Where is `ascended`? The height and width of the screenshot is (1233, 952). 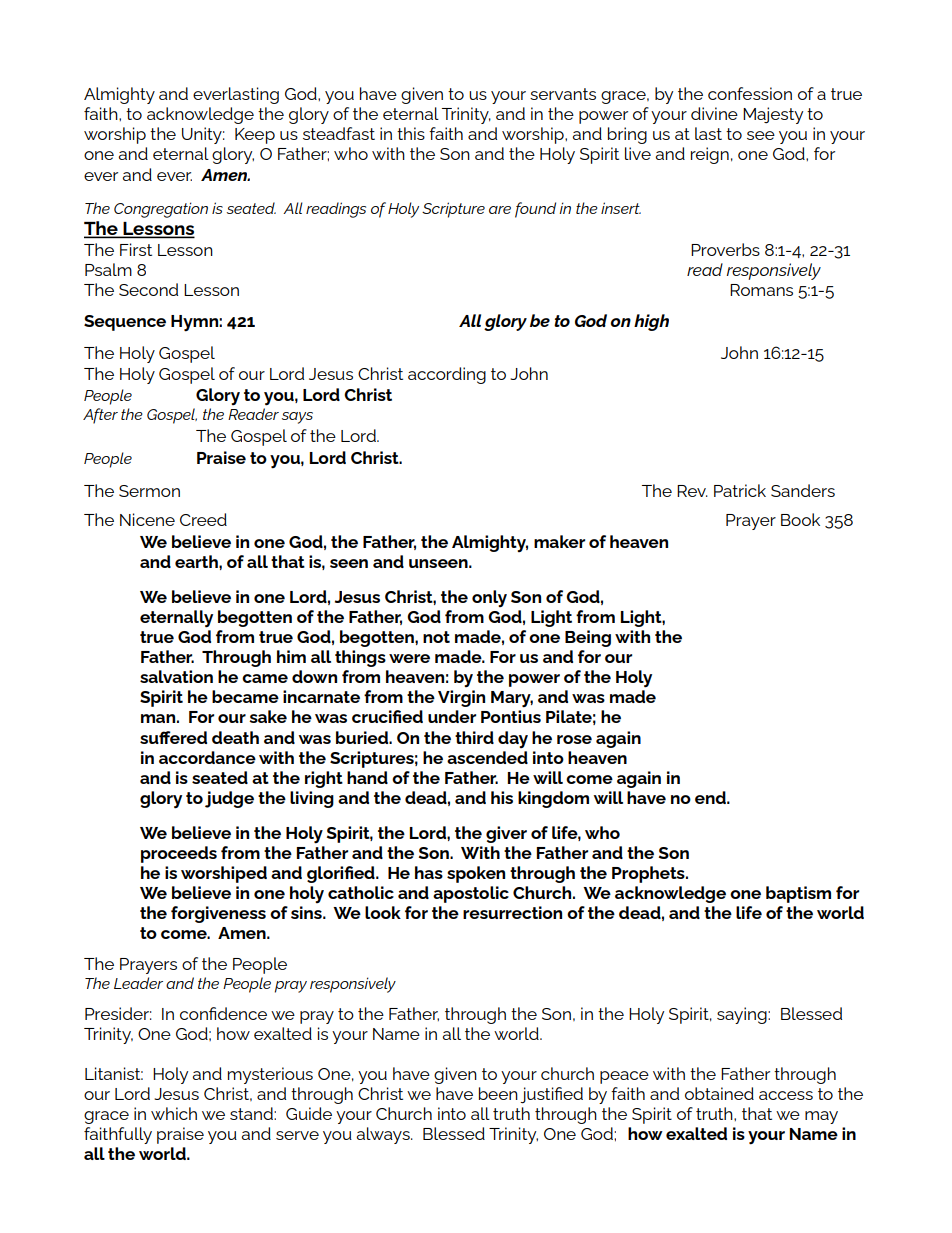
ascended is located at coordinates (487, 757).
